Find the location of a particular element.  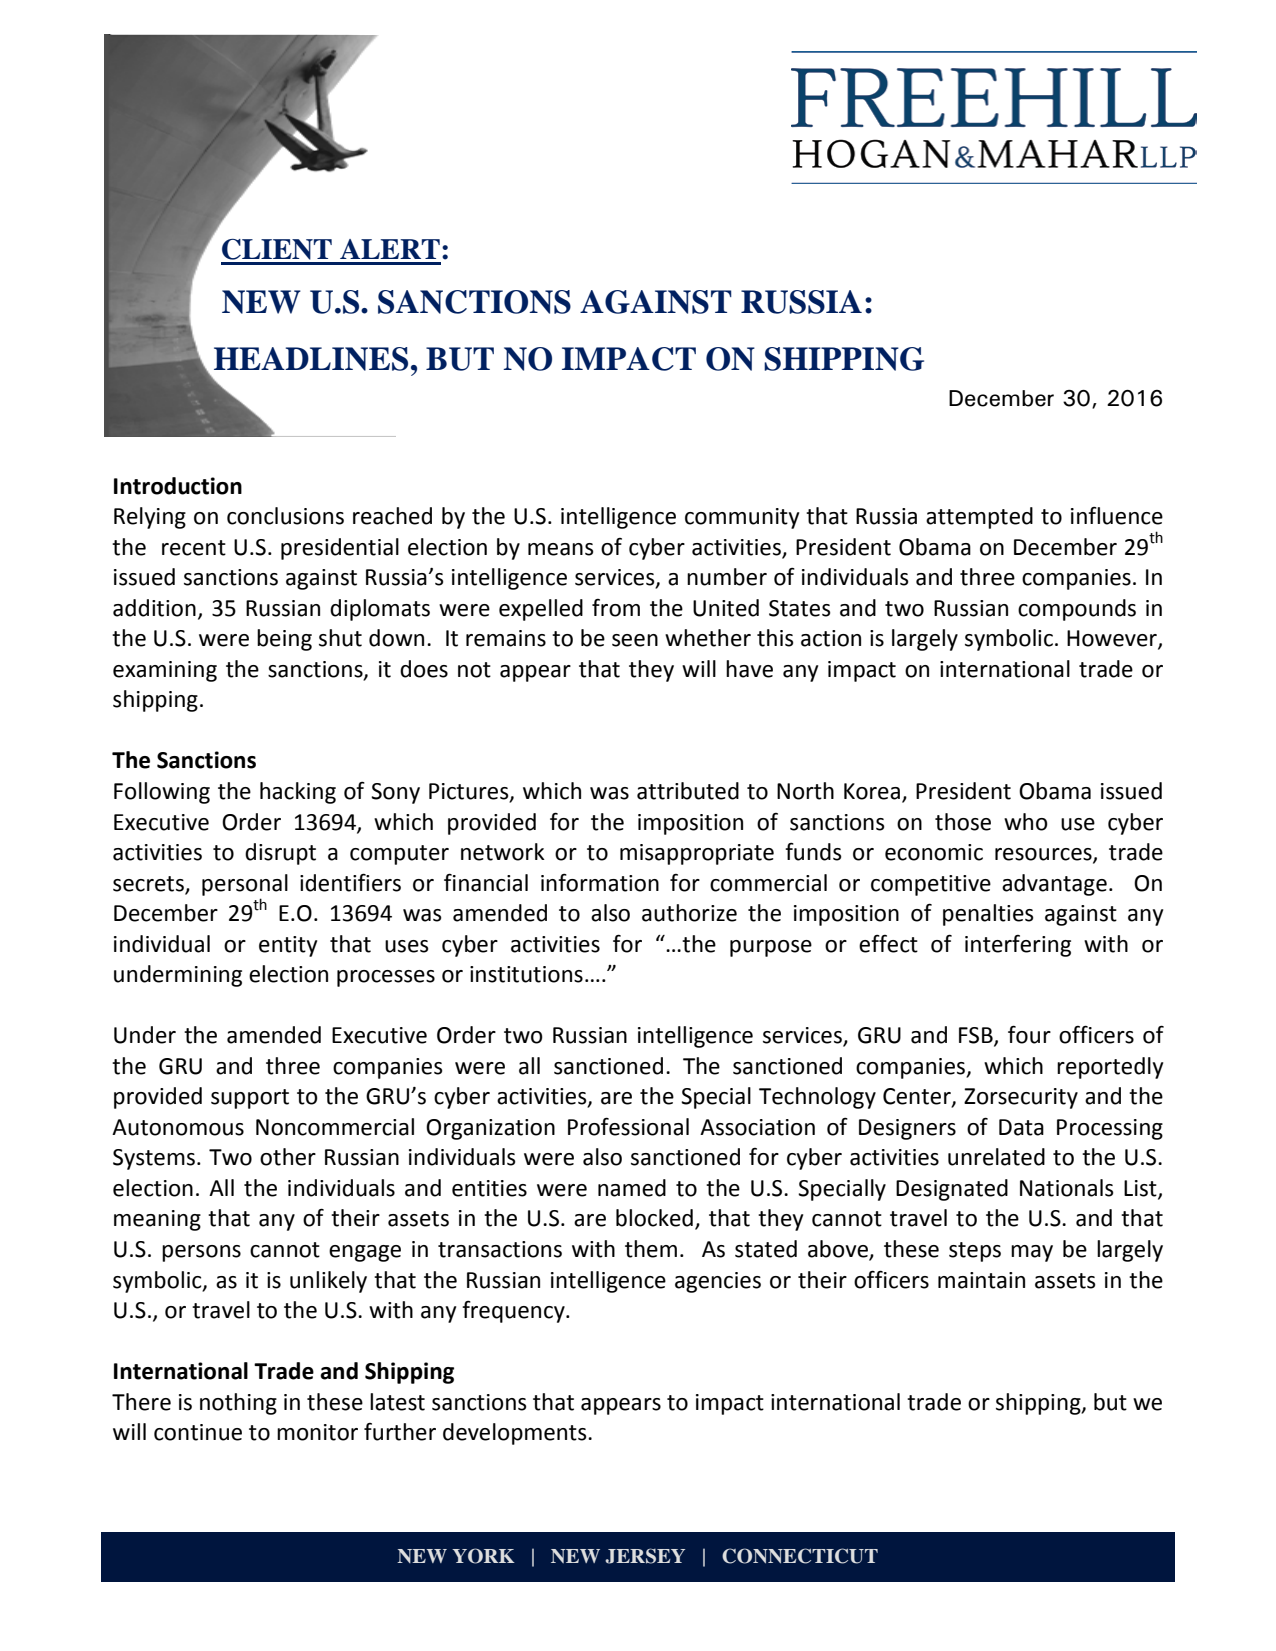

hacking is located at coordinates (298, 793).
